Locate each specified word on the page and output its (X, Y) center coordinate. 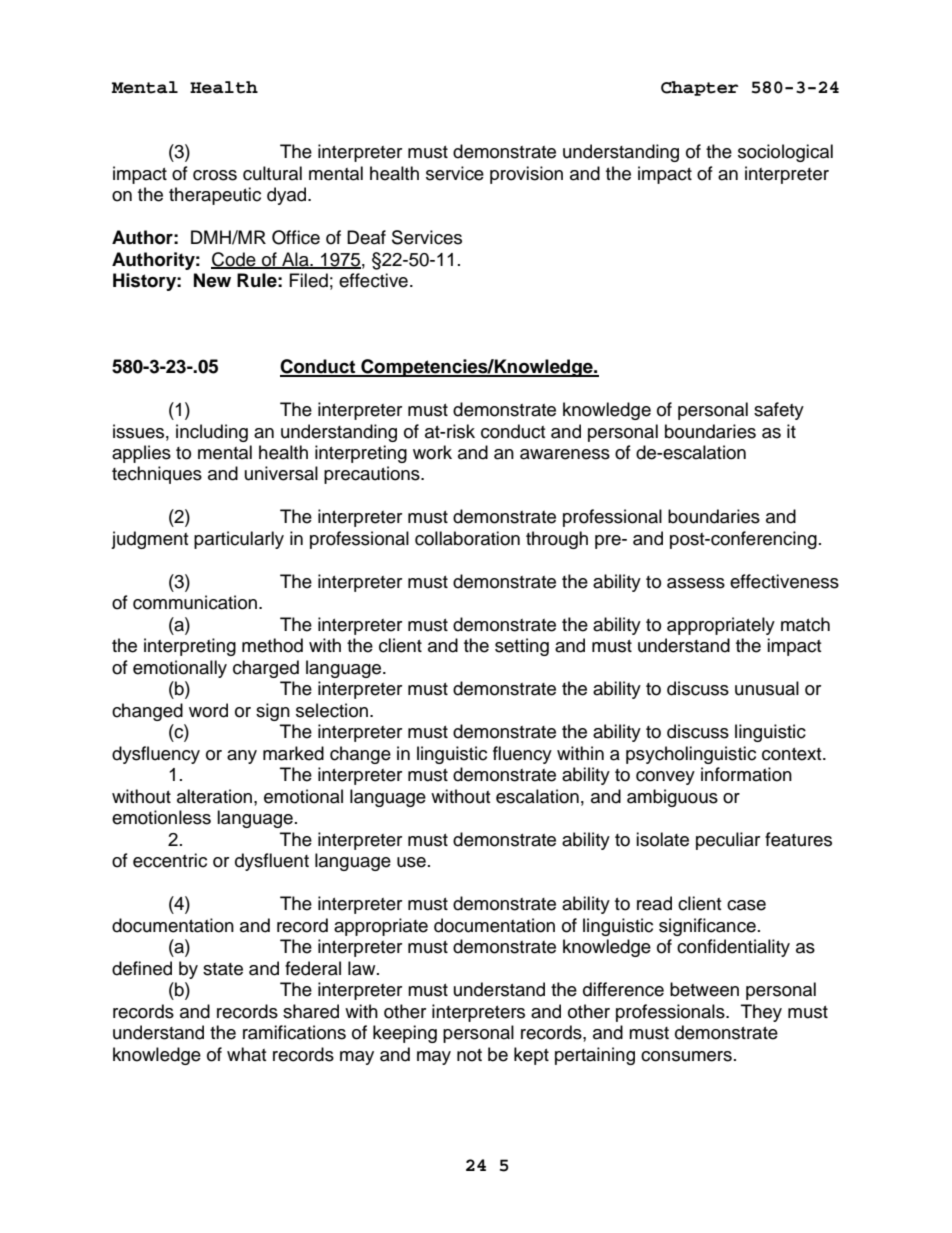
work (432, 452)
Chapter (700, 88)
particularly (239, 540)
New (212, 280)
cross (215, 175)
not (469, 1055)
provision (526, 175)
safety (779, 411)
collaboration (467, 538)
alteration (214, 796)
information (746, 774)
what (246, 1054)
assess (696, 583)
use (411, 862)
